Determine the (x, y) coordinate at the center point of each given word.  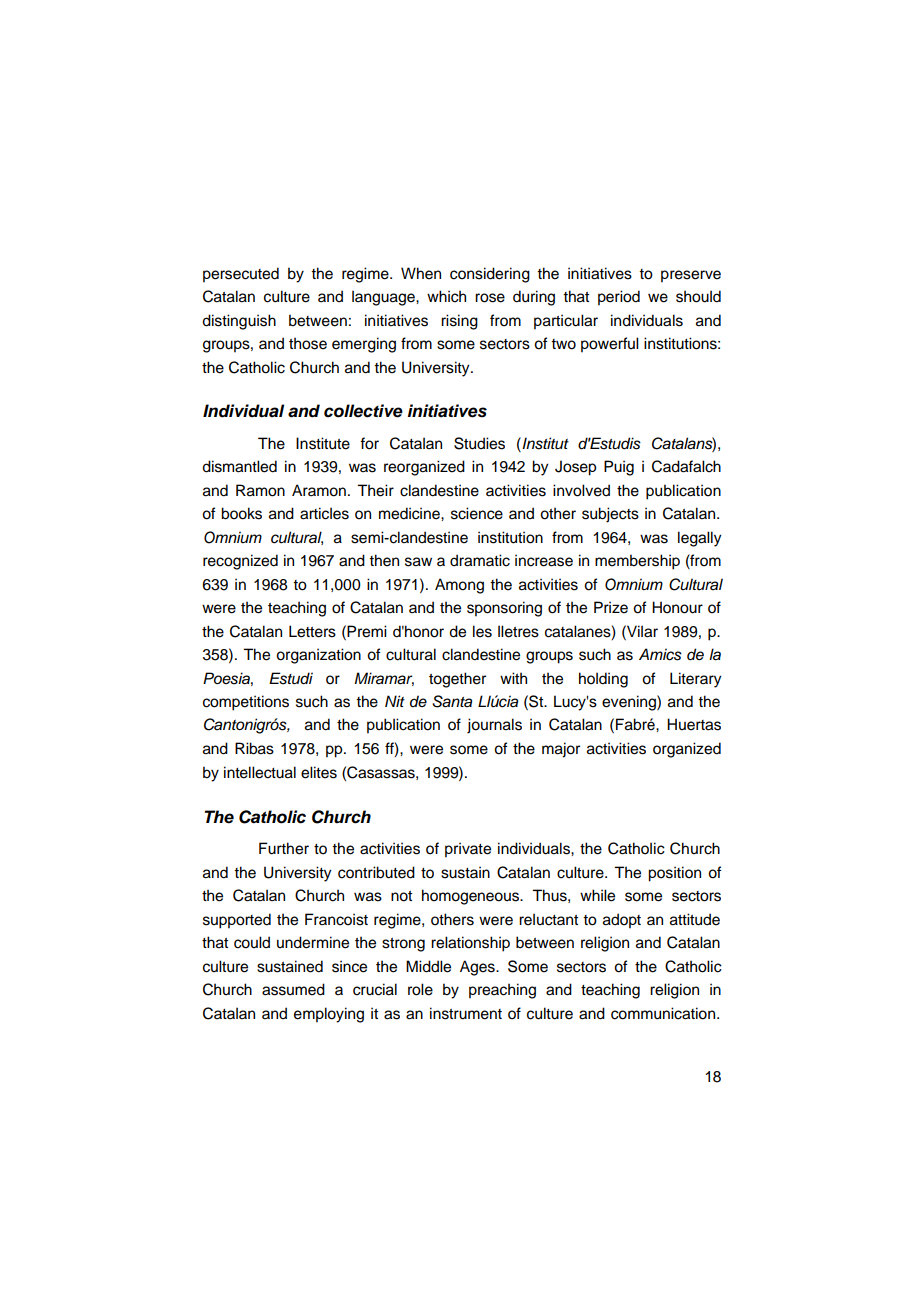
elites (319, 772)
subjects (610, 515)
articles (324, 513)
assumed (293, 989)
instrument (466, 1013)
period (619, 298)
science (477, 513)
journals (494, 726)
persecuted (241, 275)
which (446, 296)
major (561, 750)
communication (664, 1013)
